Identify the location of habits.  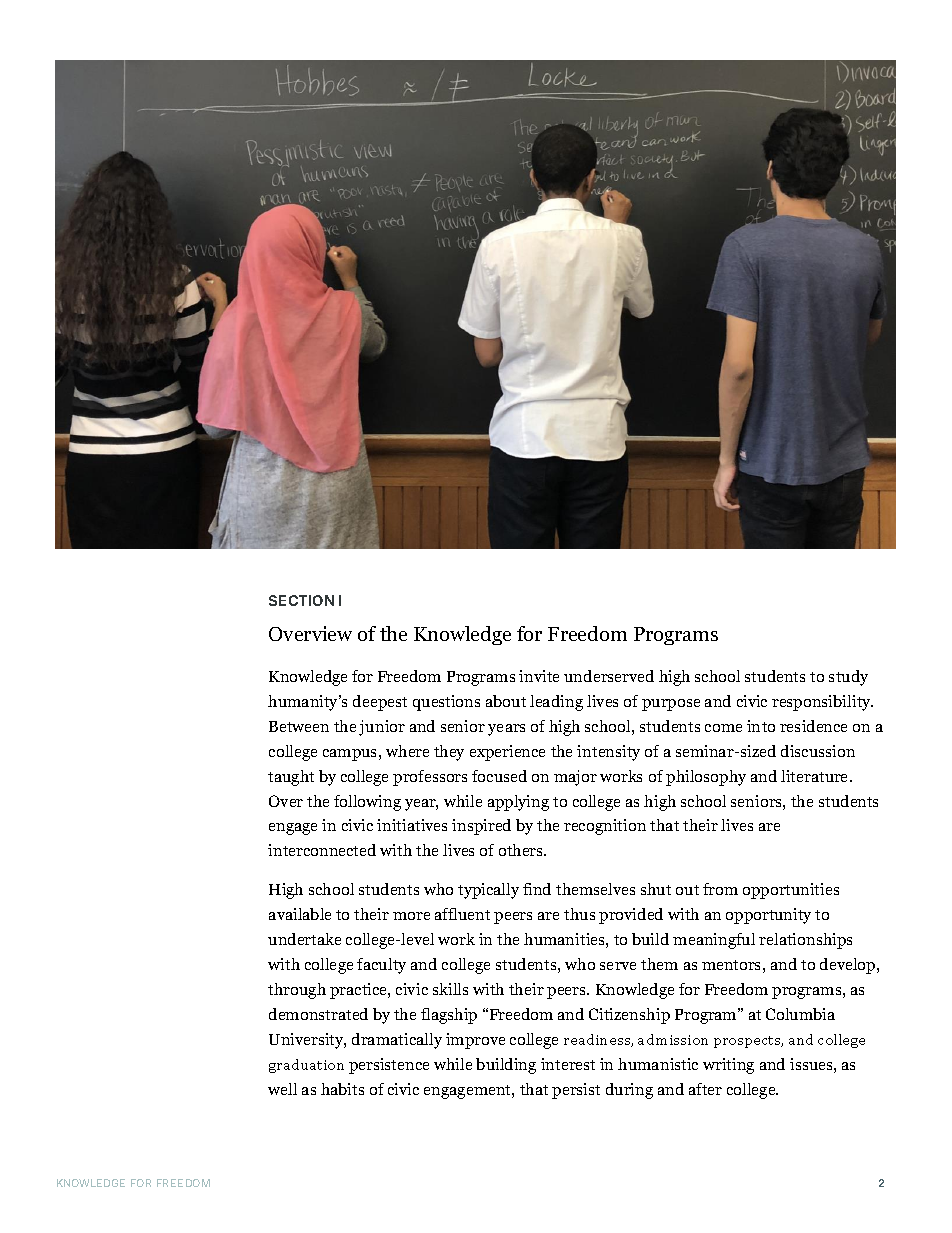
(342, 1089).
